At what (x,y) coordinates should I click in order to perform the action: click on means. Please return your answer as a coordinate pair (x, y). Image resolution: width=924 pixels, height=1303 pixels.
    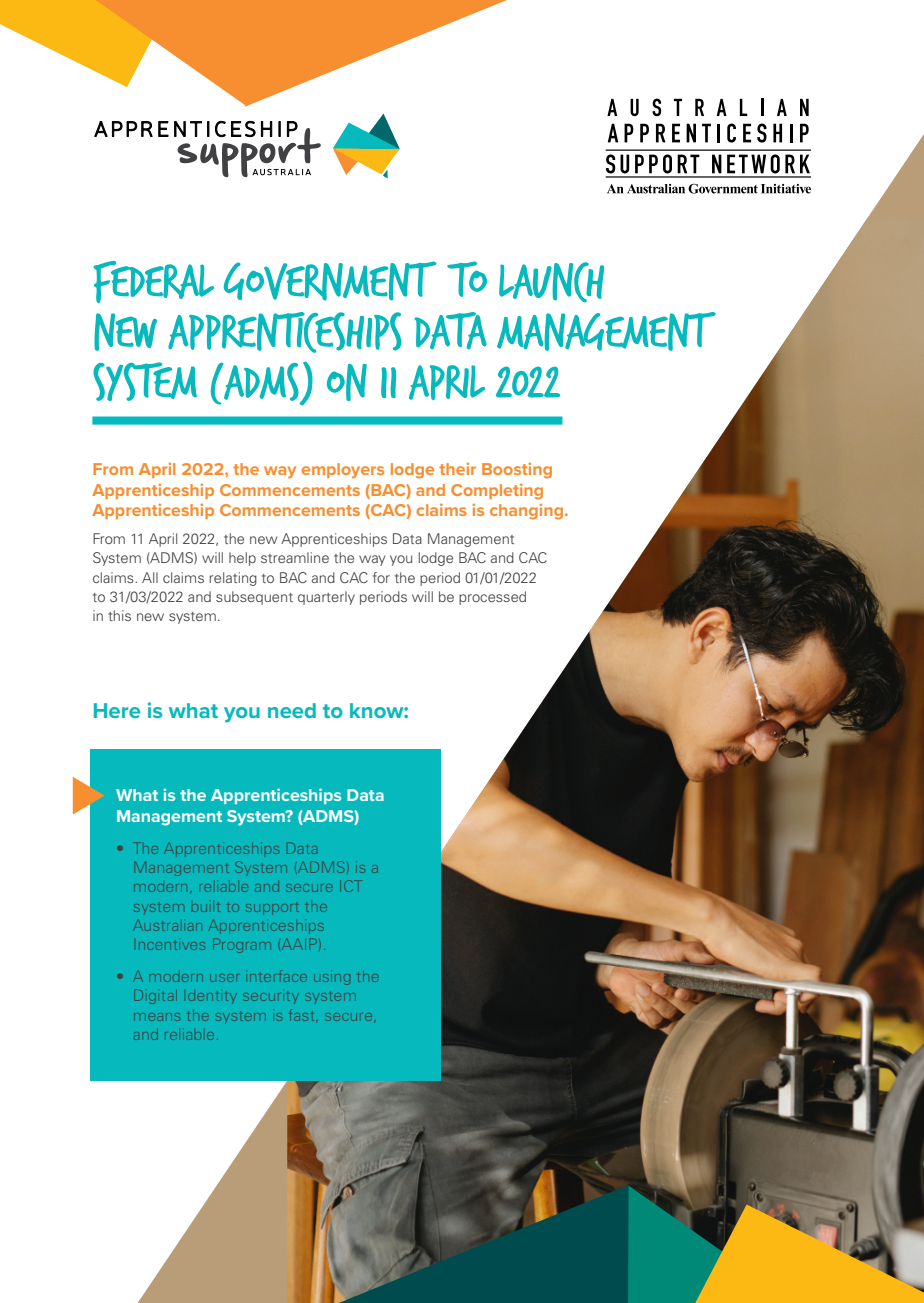
    Looking at the image, I should click on (157, 1017).
